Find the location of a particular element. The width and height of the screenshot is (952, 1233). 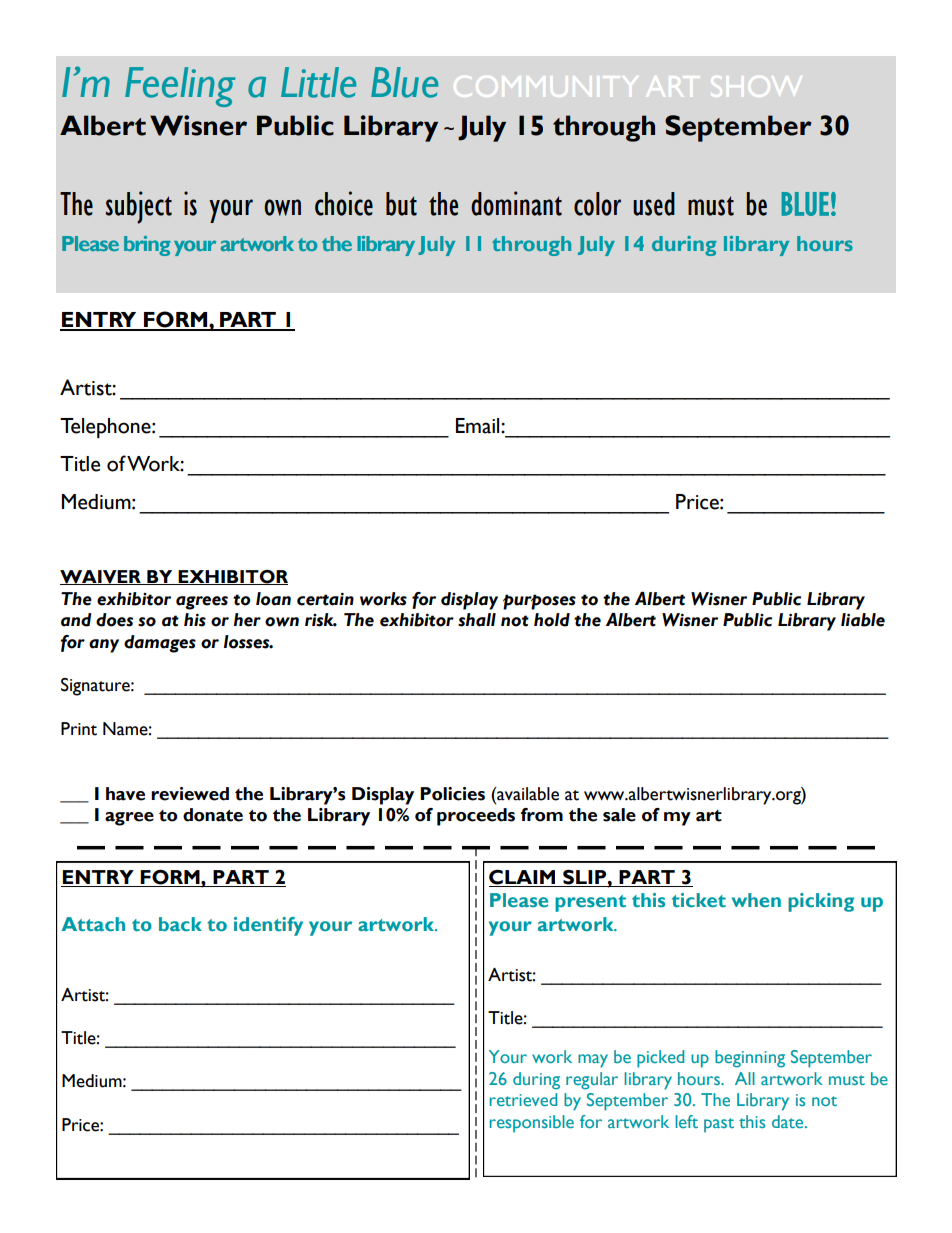

used is located at coordinates (654, 204).
